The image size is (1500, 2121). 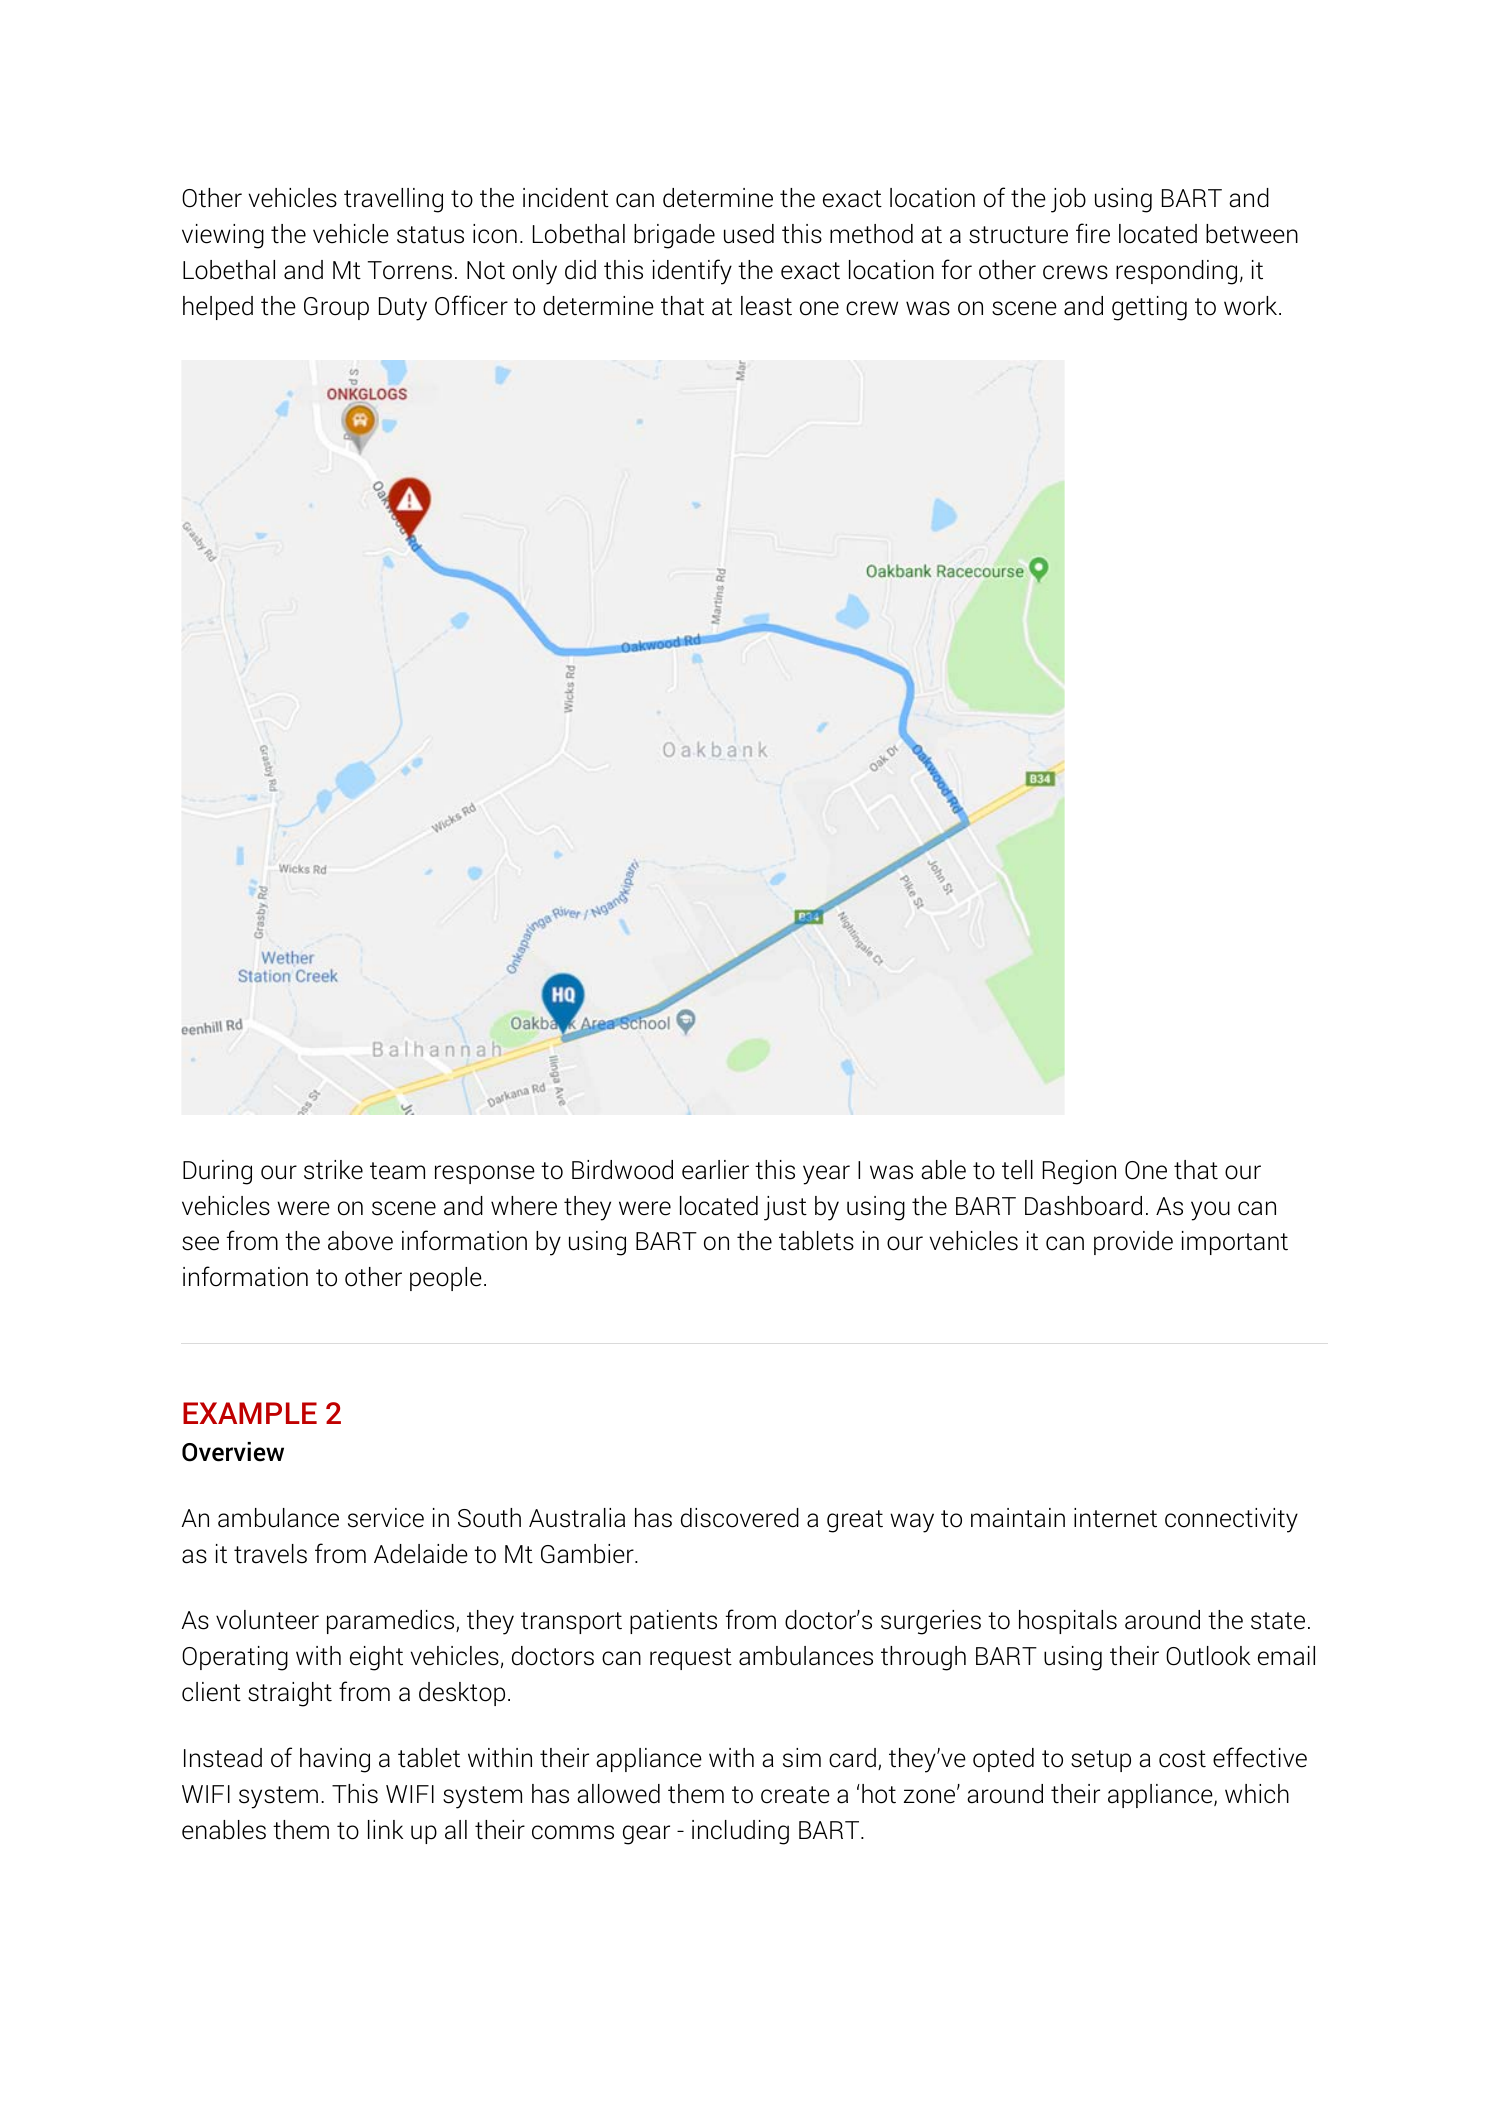 What do you see at coordinates (795, 1795) in the screenshot?
I see `create` at bounding box center [795, 1795].
